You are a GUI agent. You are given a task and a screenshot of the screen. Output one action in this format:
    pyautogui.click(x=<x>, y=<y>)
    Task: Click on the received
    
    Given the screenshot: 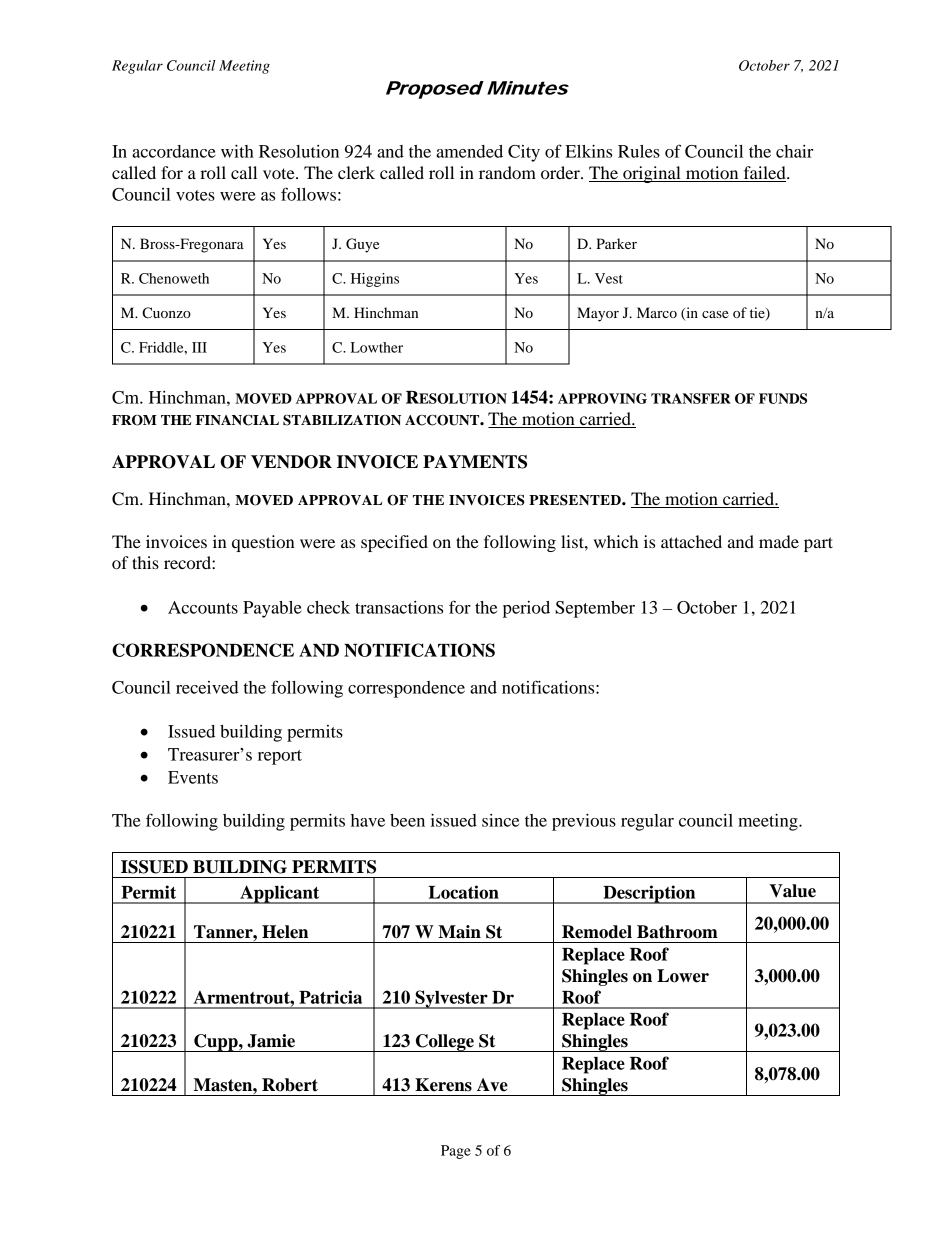 What is the action you would take?
    pyautogui.click(x=207, y=687)
